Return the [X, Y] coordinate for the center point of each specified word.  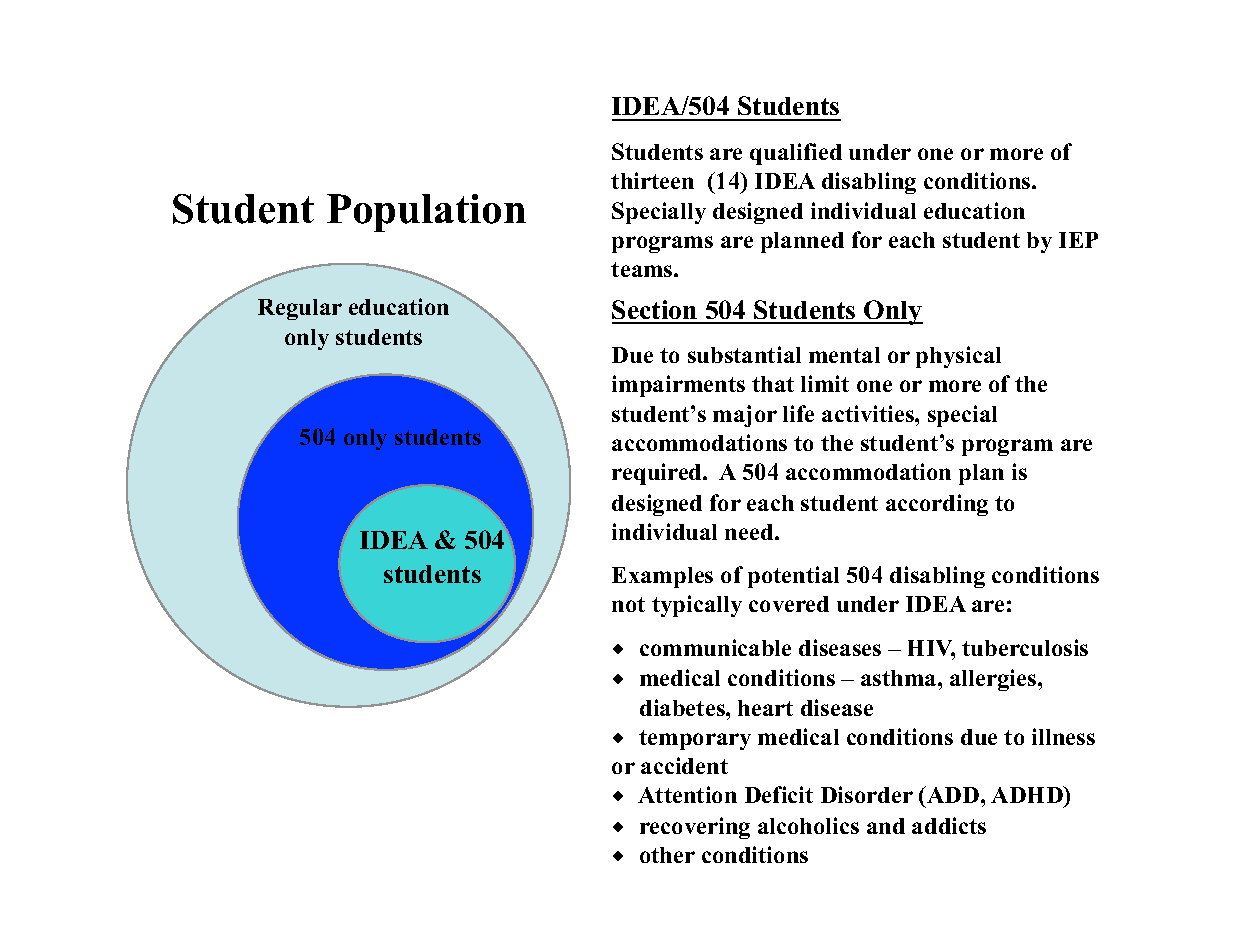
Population [426, 213]
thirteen [652, 180]
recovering [695, 828]
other [667, 855]
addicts [949, 825]
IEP [1078, 240]
